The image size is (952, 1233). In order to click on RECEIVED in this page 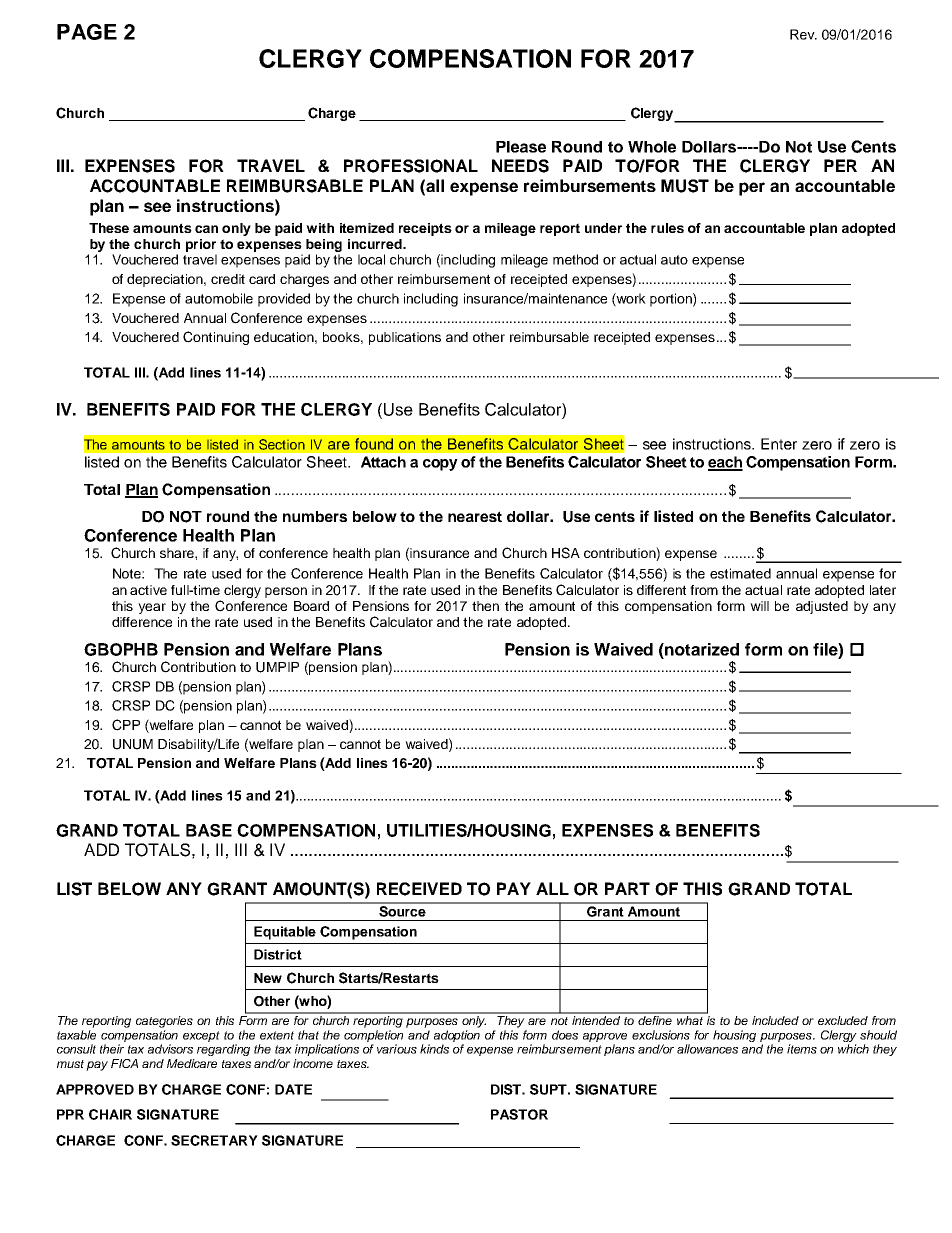, I will do `click(419, 889)`.
